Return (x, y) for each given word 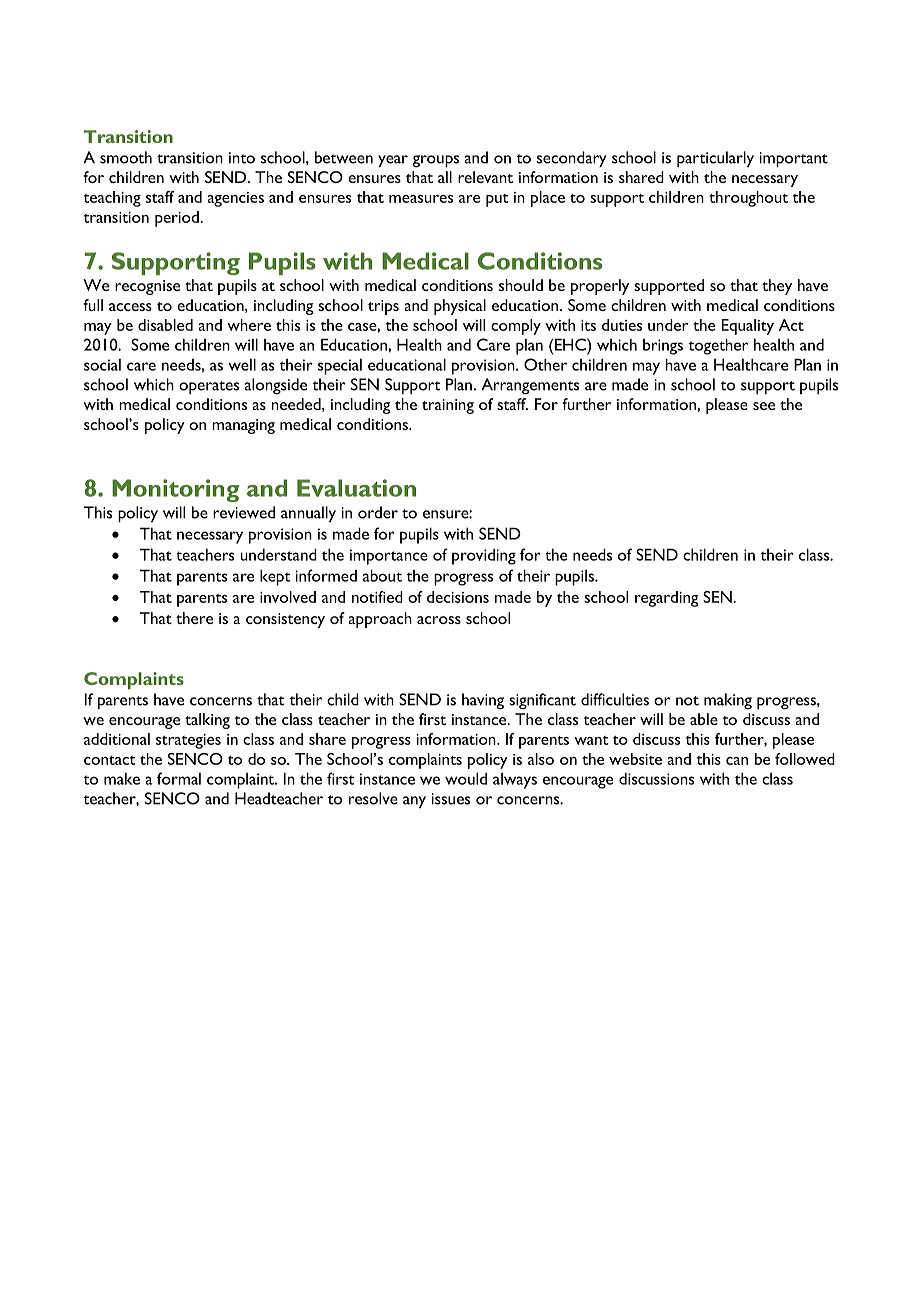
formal (179, 778)
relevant (485, 177)
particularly (715, 159)
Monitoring (175, 490)
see (764, 406)
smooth (126, 157)
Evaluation (356, 488)
